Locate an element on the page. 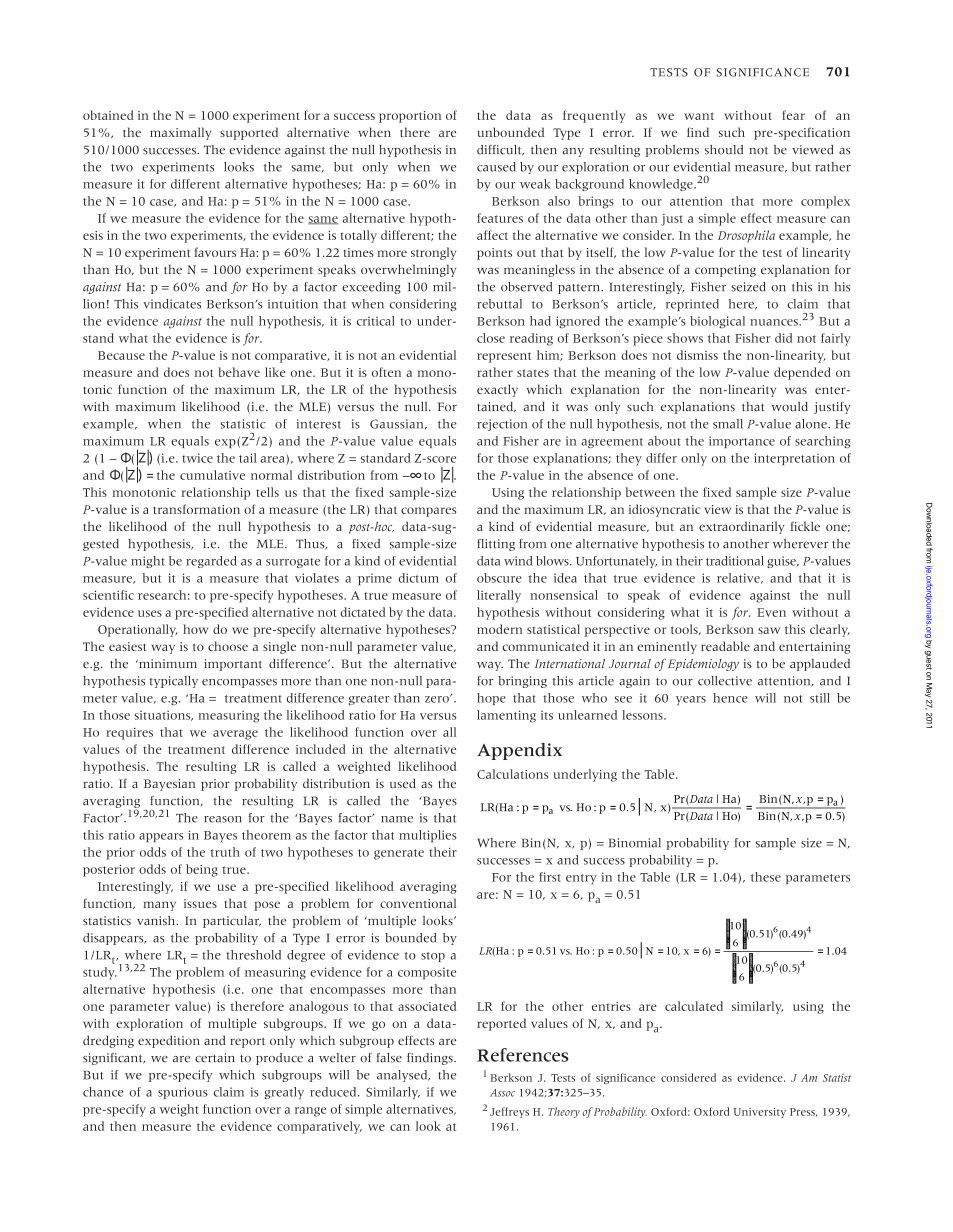 Image resolution: width=953 pixels, height=1232 pixels. spurious is located at coordinates (183, 1093).
